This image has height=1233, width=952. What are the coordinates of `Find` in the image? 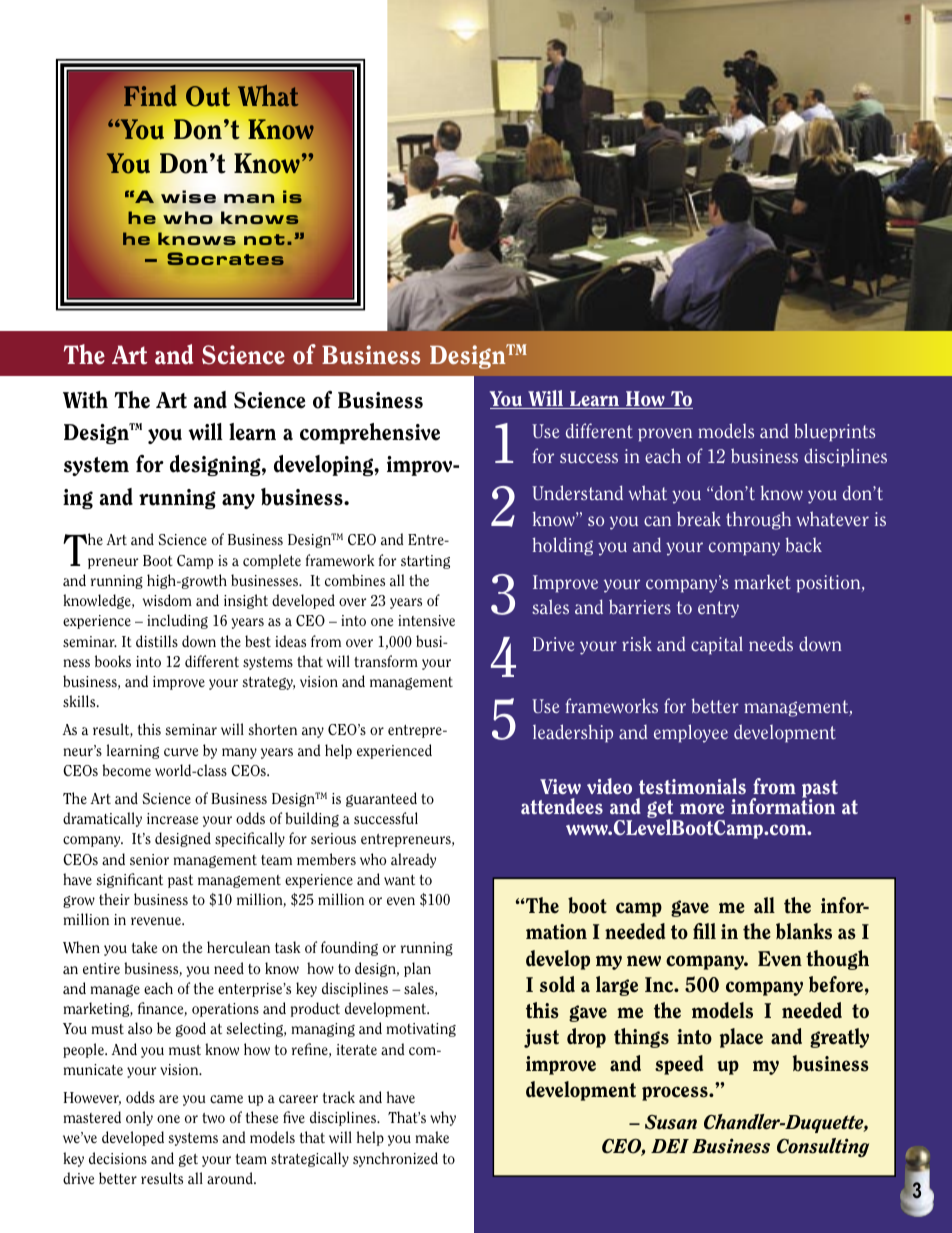 It's located at (150, 95).
